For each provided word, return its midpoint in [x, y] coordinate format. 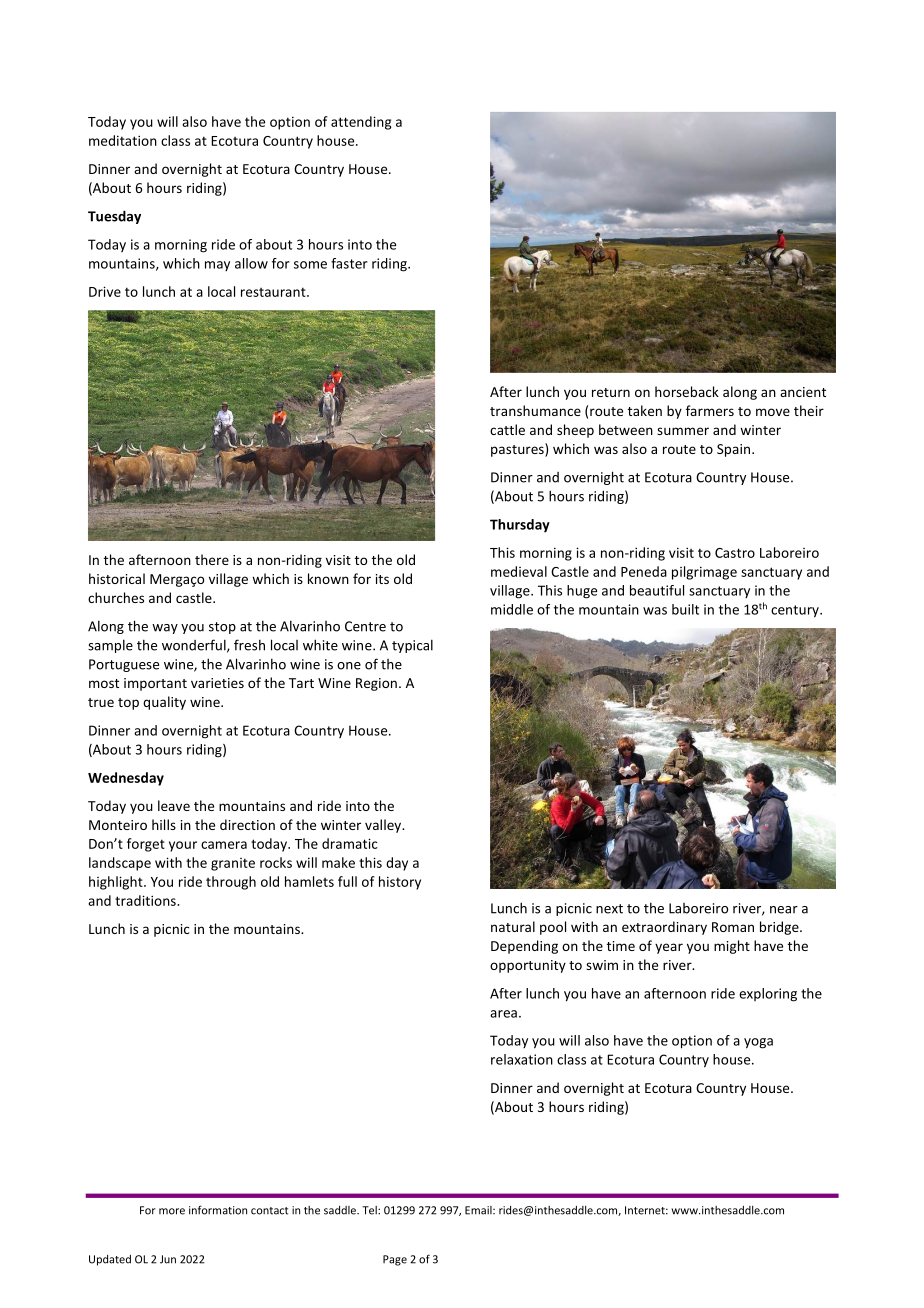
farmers [710, 410]
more [172, 1211]
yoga [758, 1043]
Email [479, 1210]
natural [513, 926]
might [732, 947]
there [212, 559]
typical [412, 646]
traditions [146, 900]
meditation [123, 140]
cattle [507, 429]
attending [361, 123]
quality [164, 703]
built [685, 609]
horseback [687, 391]
